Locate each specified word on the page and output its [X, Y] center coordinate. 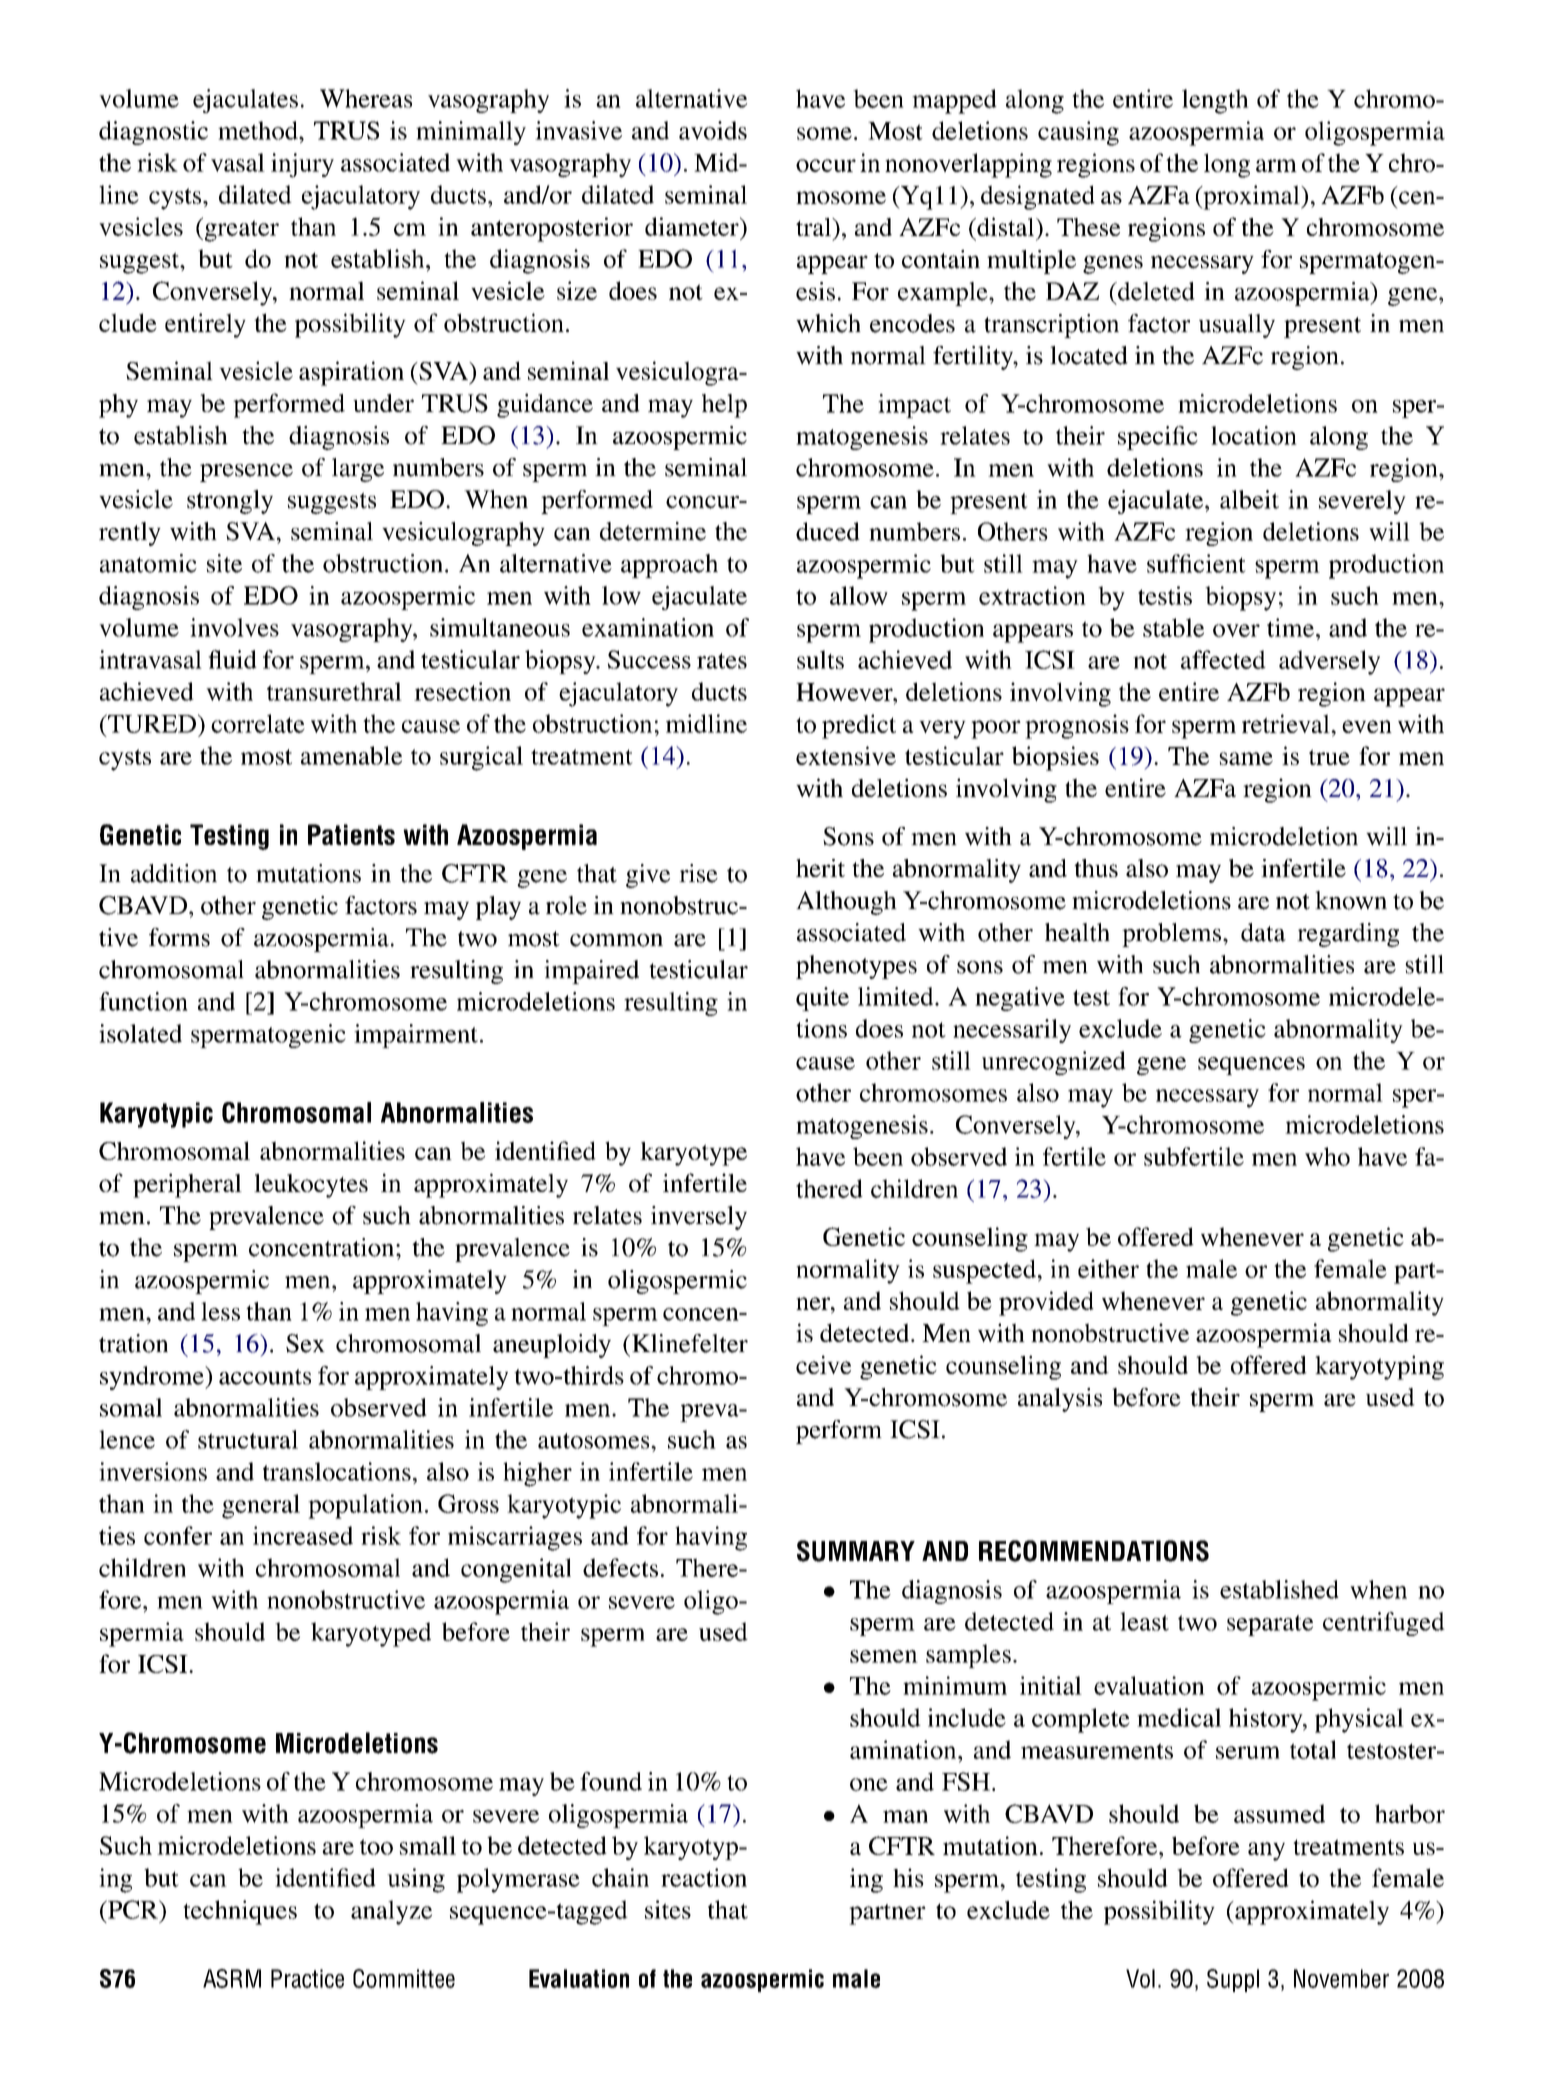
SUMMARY [856, 1551]
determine [653, 531]
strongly [230, 502]
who [1327, 1156]
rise [698, 873]
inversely [699, 1218]
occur [826, 165]
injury [302, 165]
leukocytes [311, 1186]
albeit [1249, 499]
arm [1276, 165]
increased [303, 1535]
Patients [351, 834]
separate [1270, 1625]
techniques [240, 1912]
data [1263, 932]
